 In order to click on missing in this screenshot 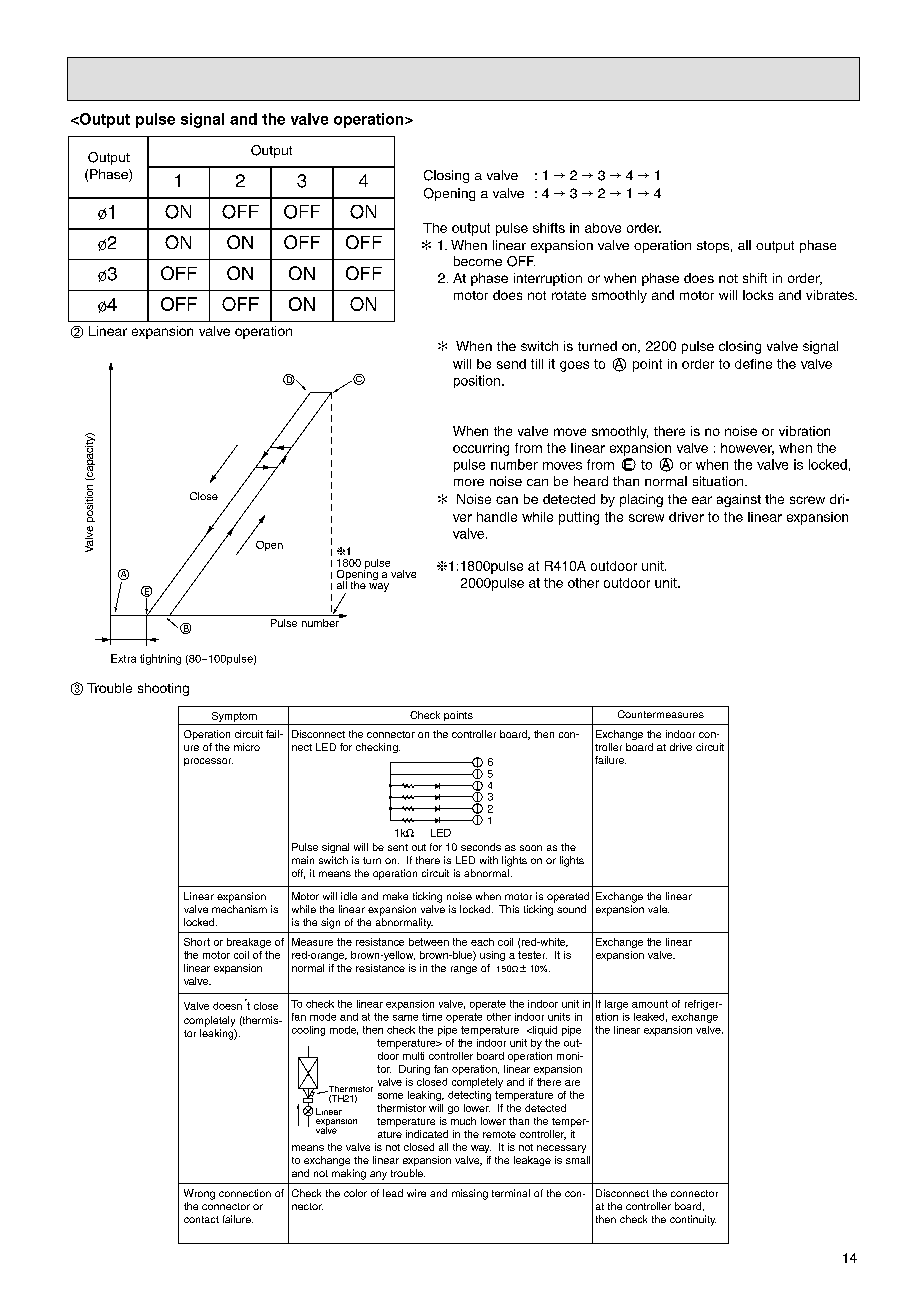, I will do `click(470, 1194)`.
